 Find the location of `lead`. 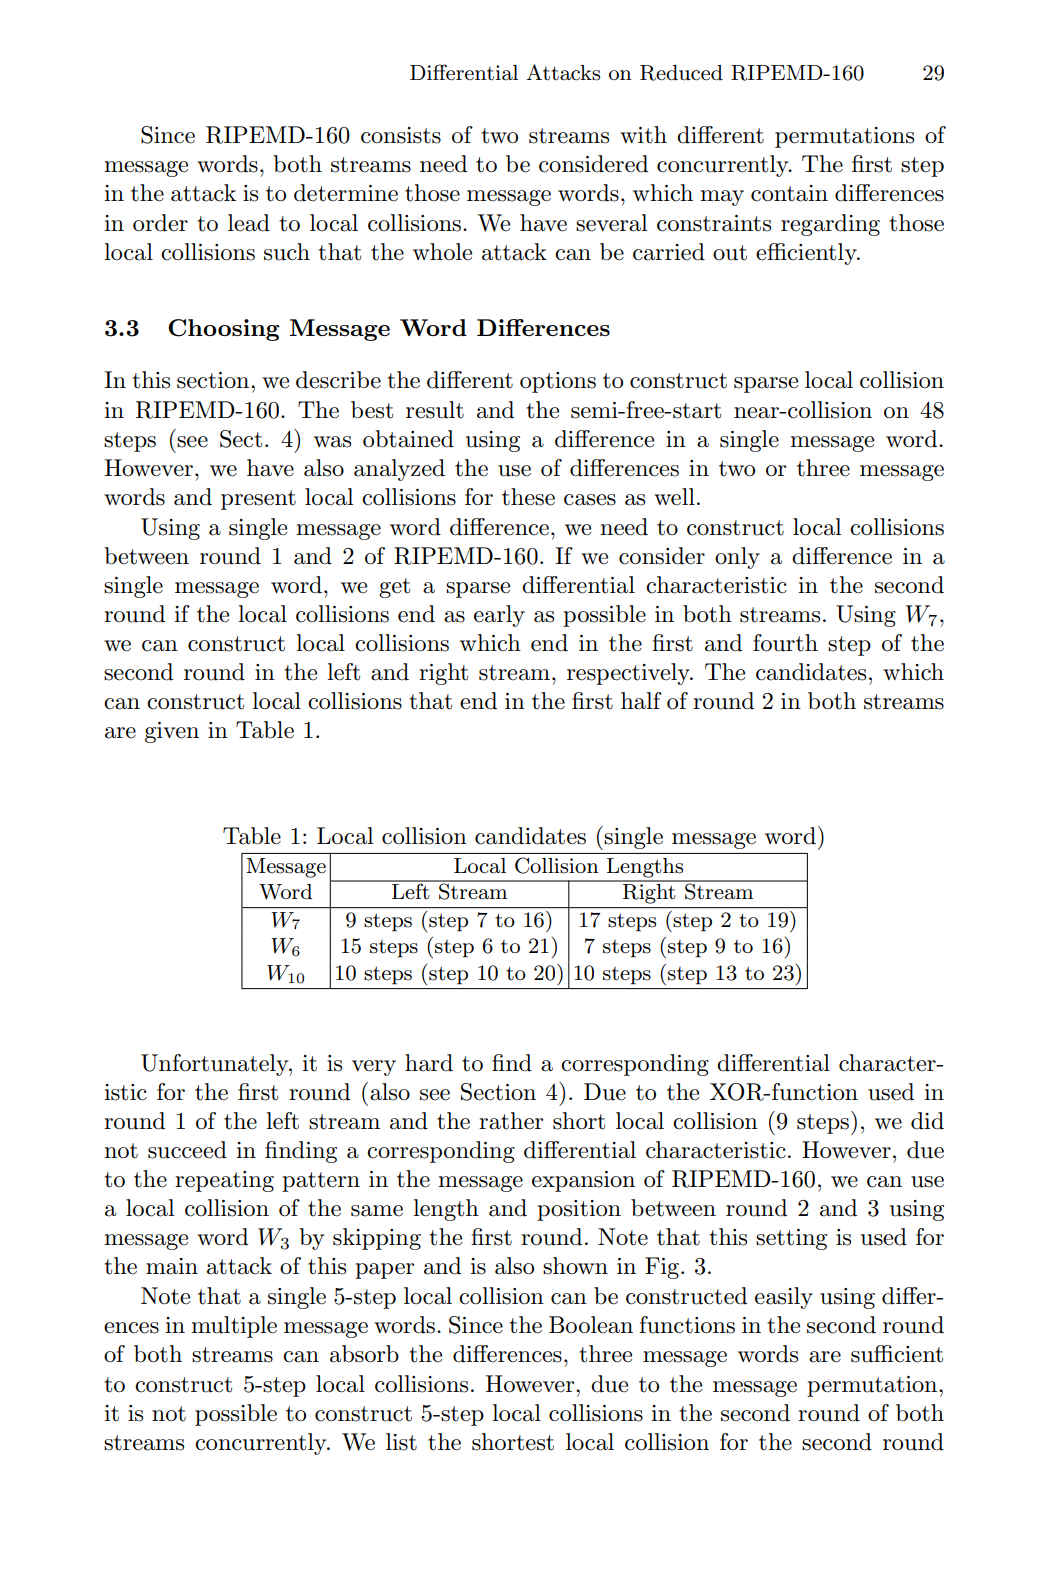

lead is located at coordinates (249, 223).
